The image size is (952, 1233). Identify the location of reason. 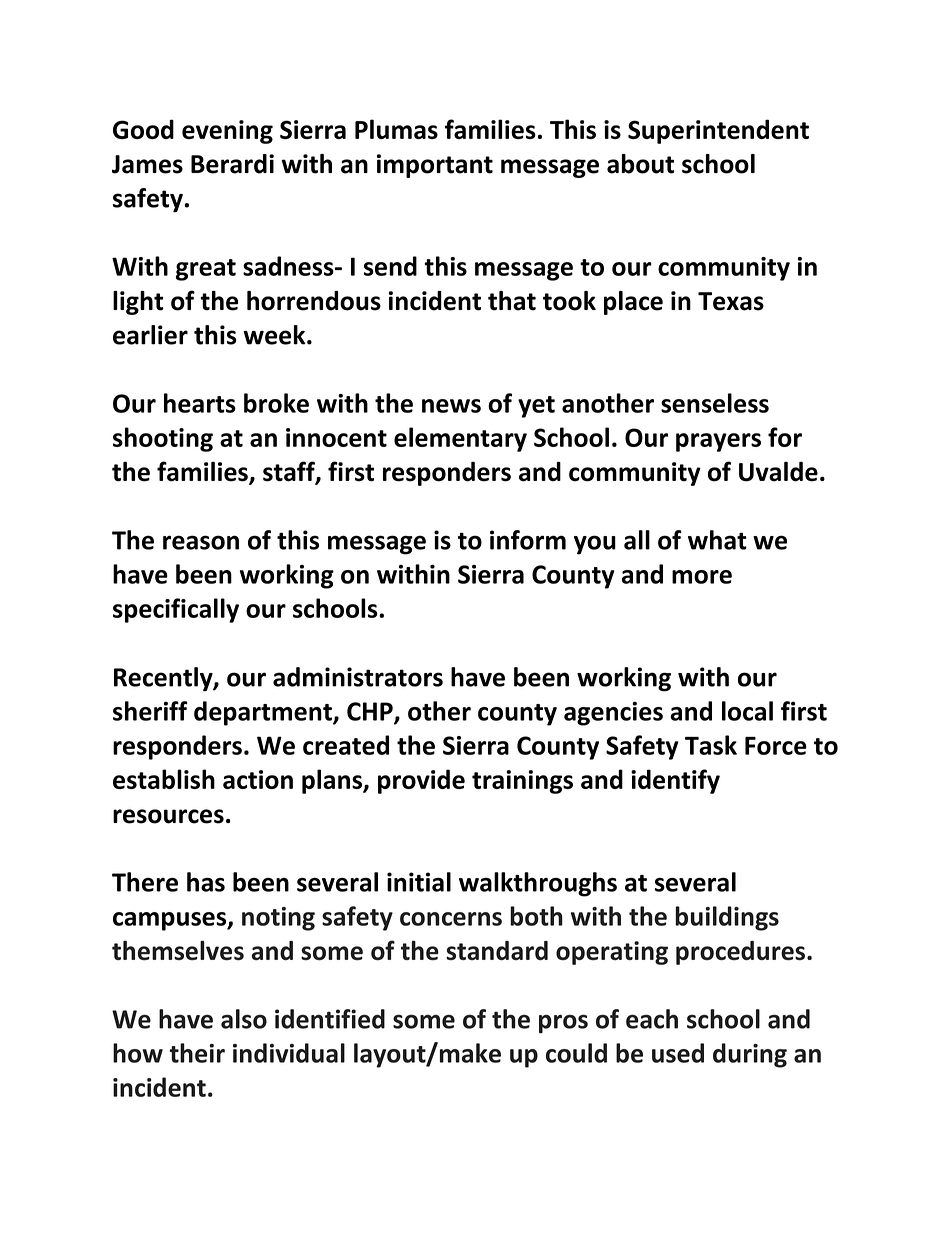
(201, 542).
